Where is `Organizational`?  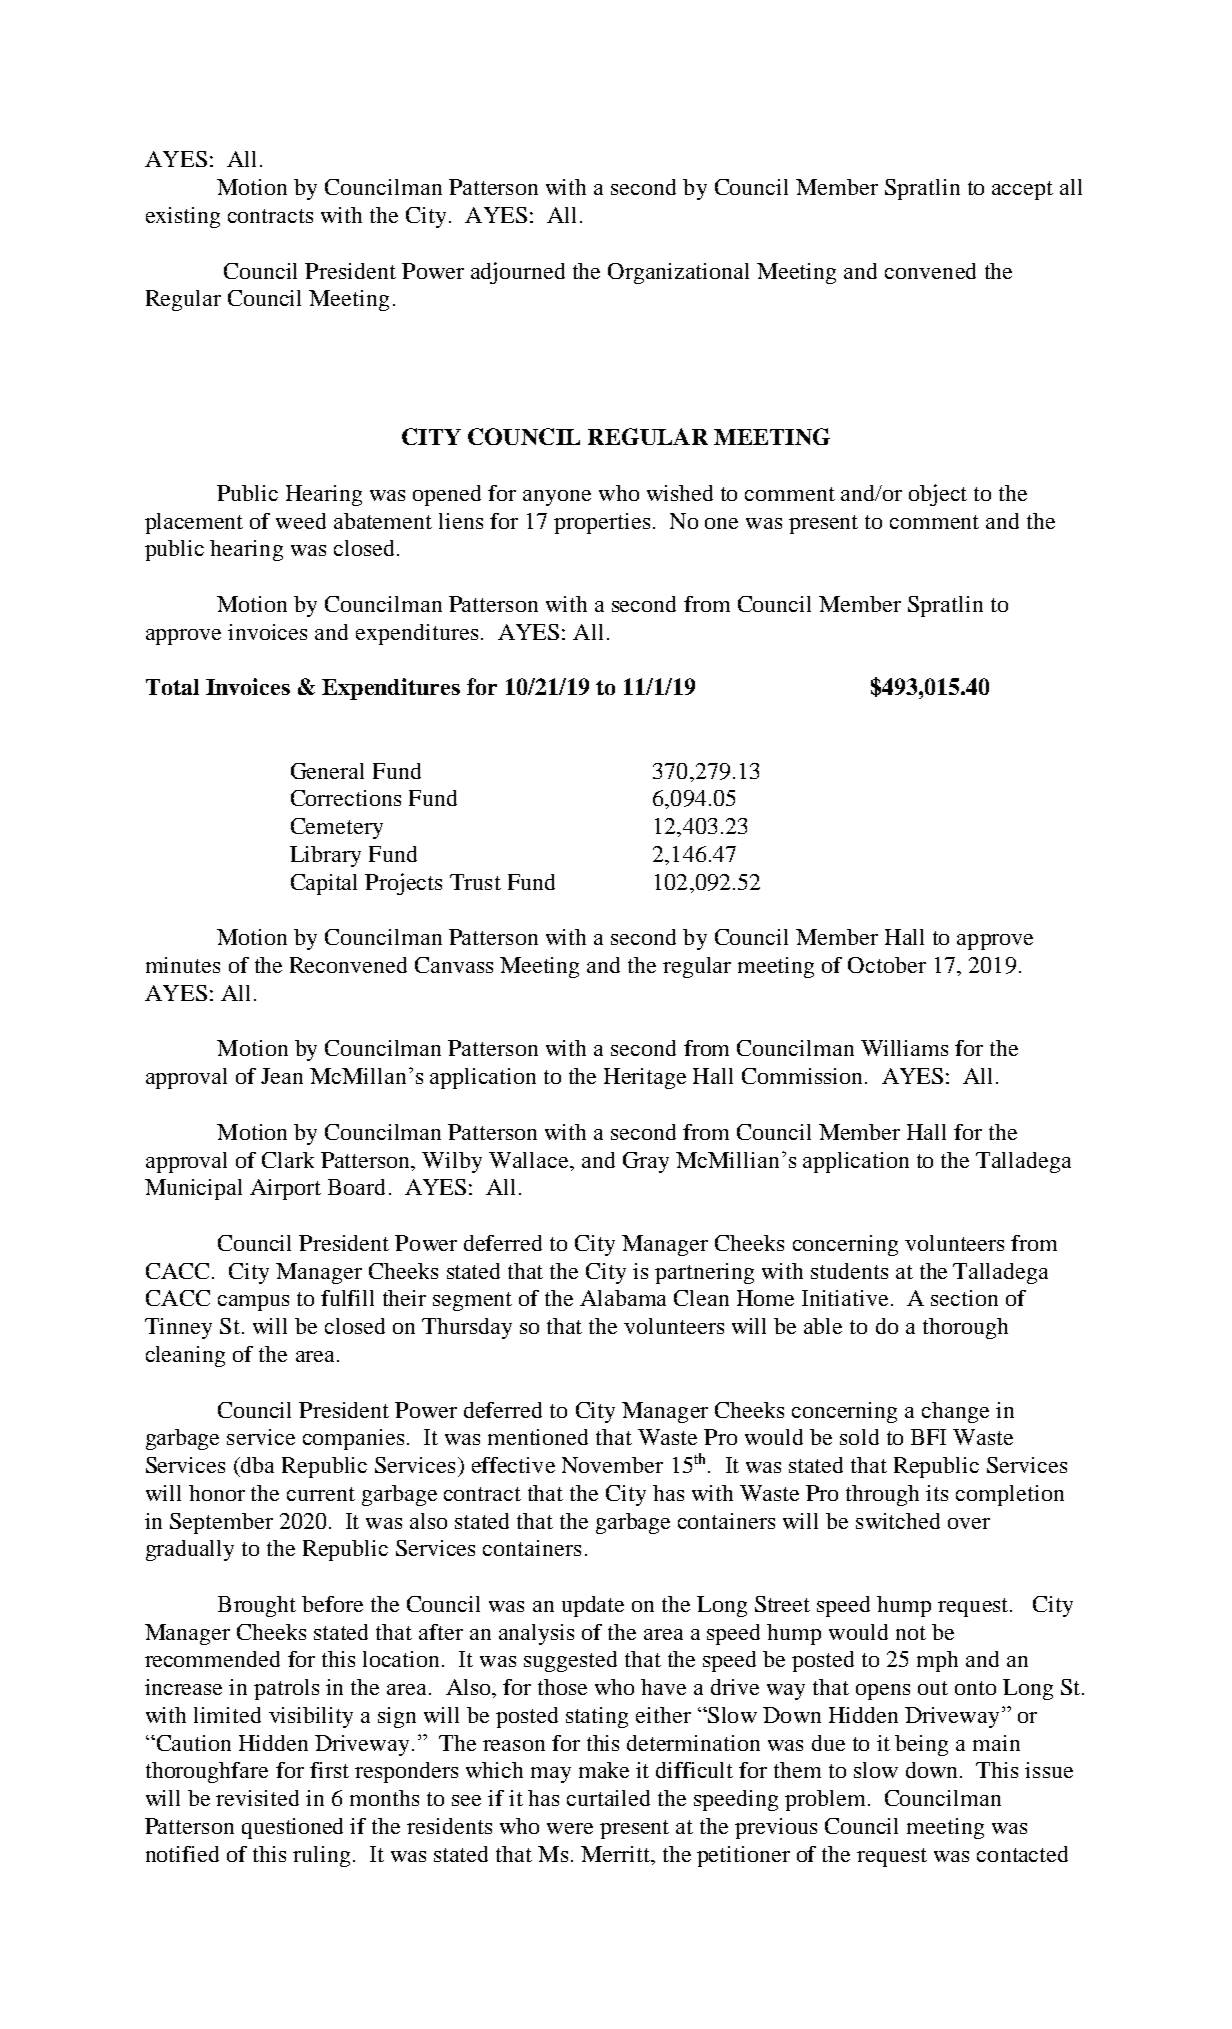 Organizational is located at coordinates (678, 273).
